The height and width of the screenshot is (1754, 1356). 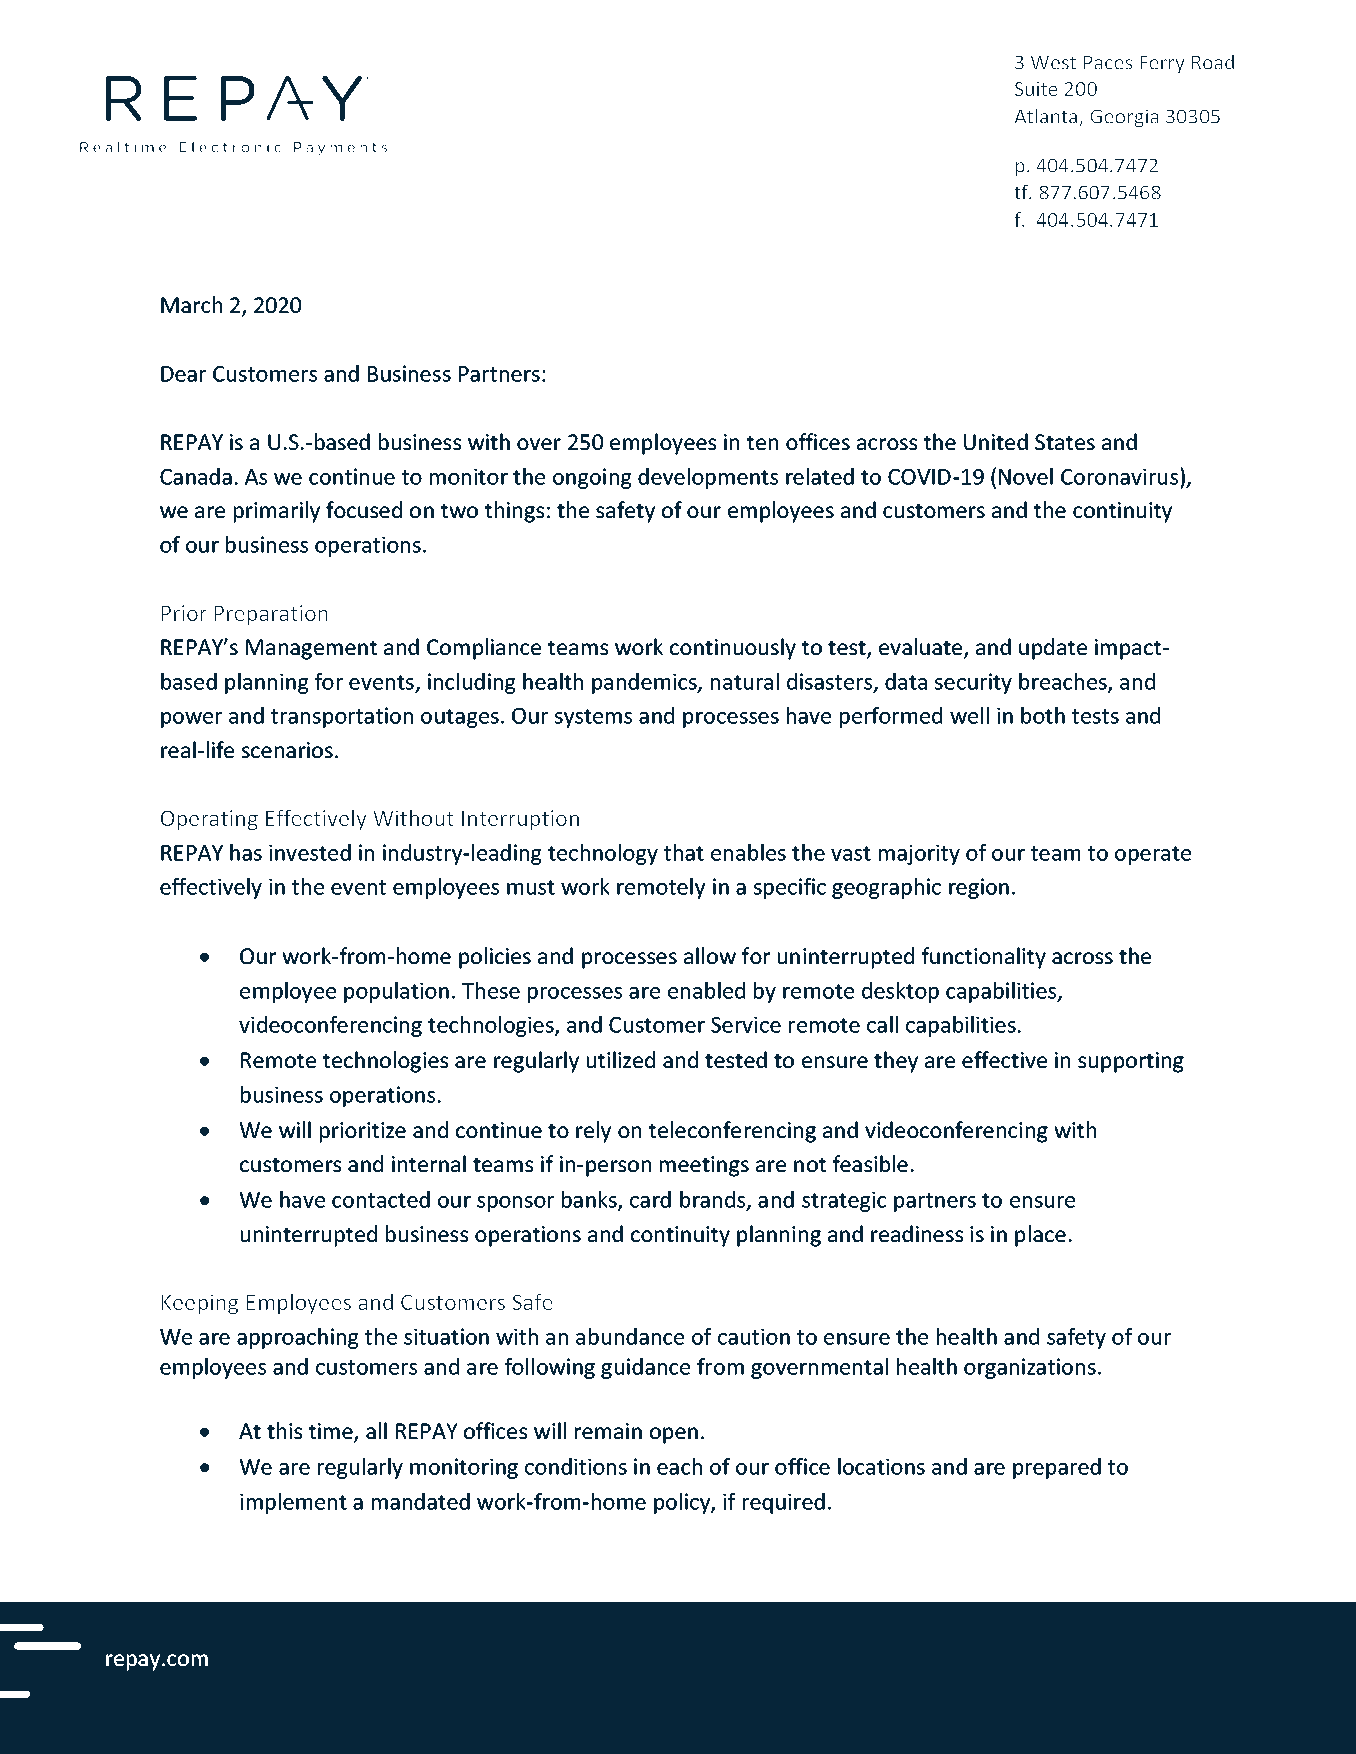 What do you see at coordinates (674, 1435) in the screenshot?
I see `open` at bounding box center [674, 1435].
